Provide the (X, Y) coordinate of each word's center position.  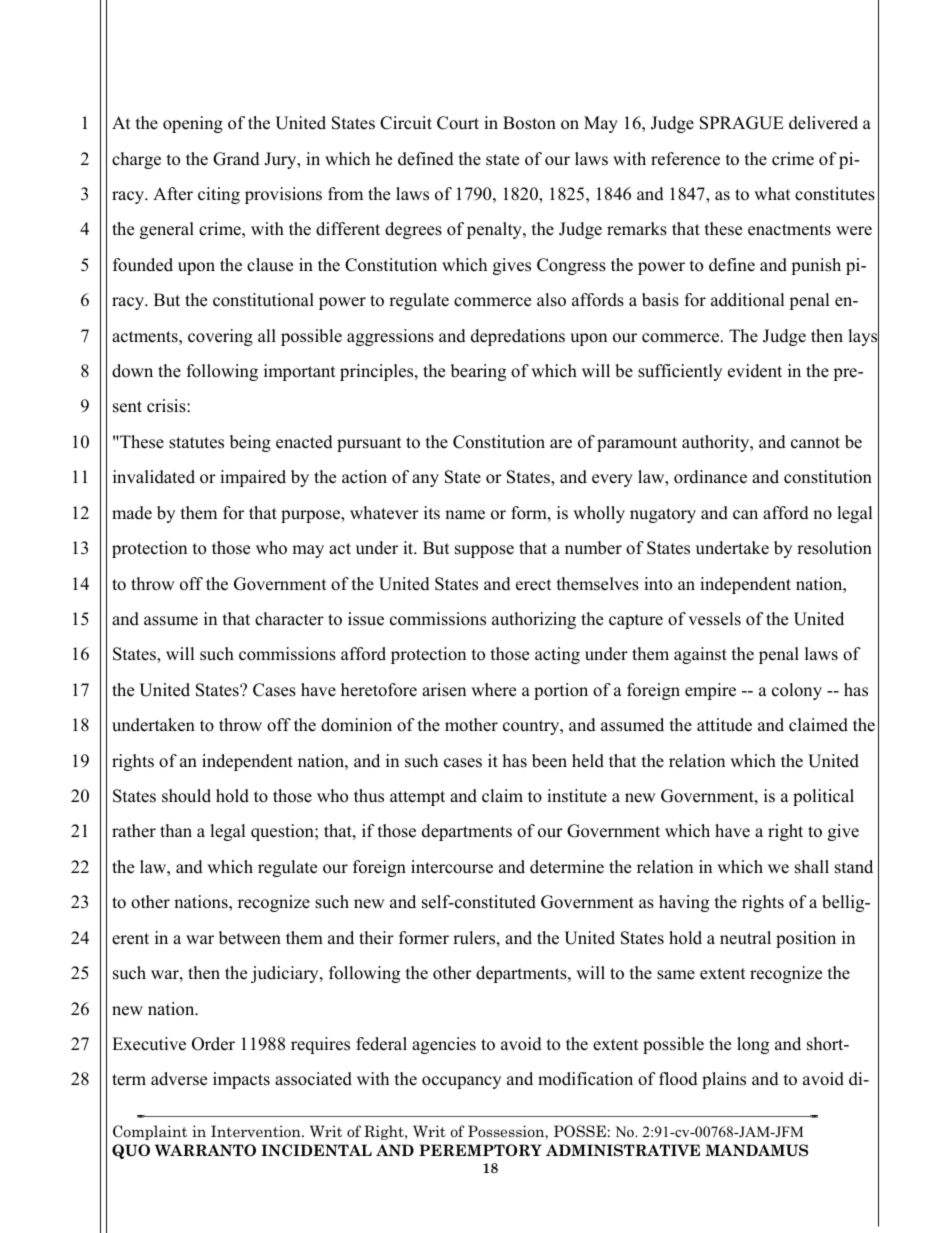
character (289, 619)
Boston (529, 123)
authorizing (534, 620)
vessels (714, 619)
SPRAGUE (742, 123)
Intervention (257, 1131)
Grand (236, 159)
